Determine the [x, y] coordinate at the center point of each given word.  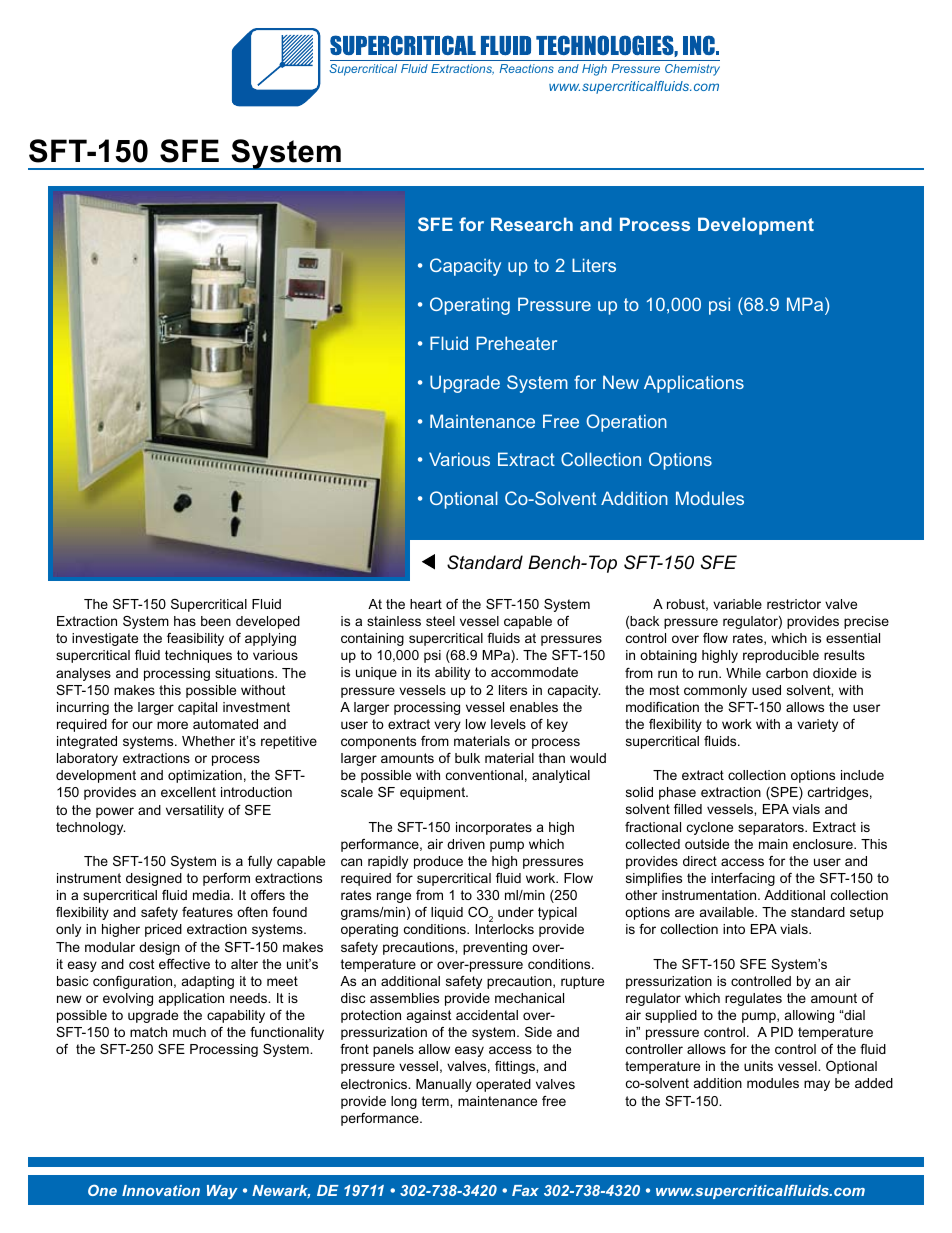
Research [532, 224]
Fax [525, 1190]
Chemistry [692, 70]
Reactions [526, 68]
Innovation [161, 1190]
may [817, 1085]
